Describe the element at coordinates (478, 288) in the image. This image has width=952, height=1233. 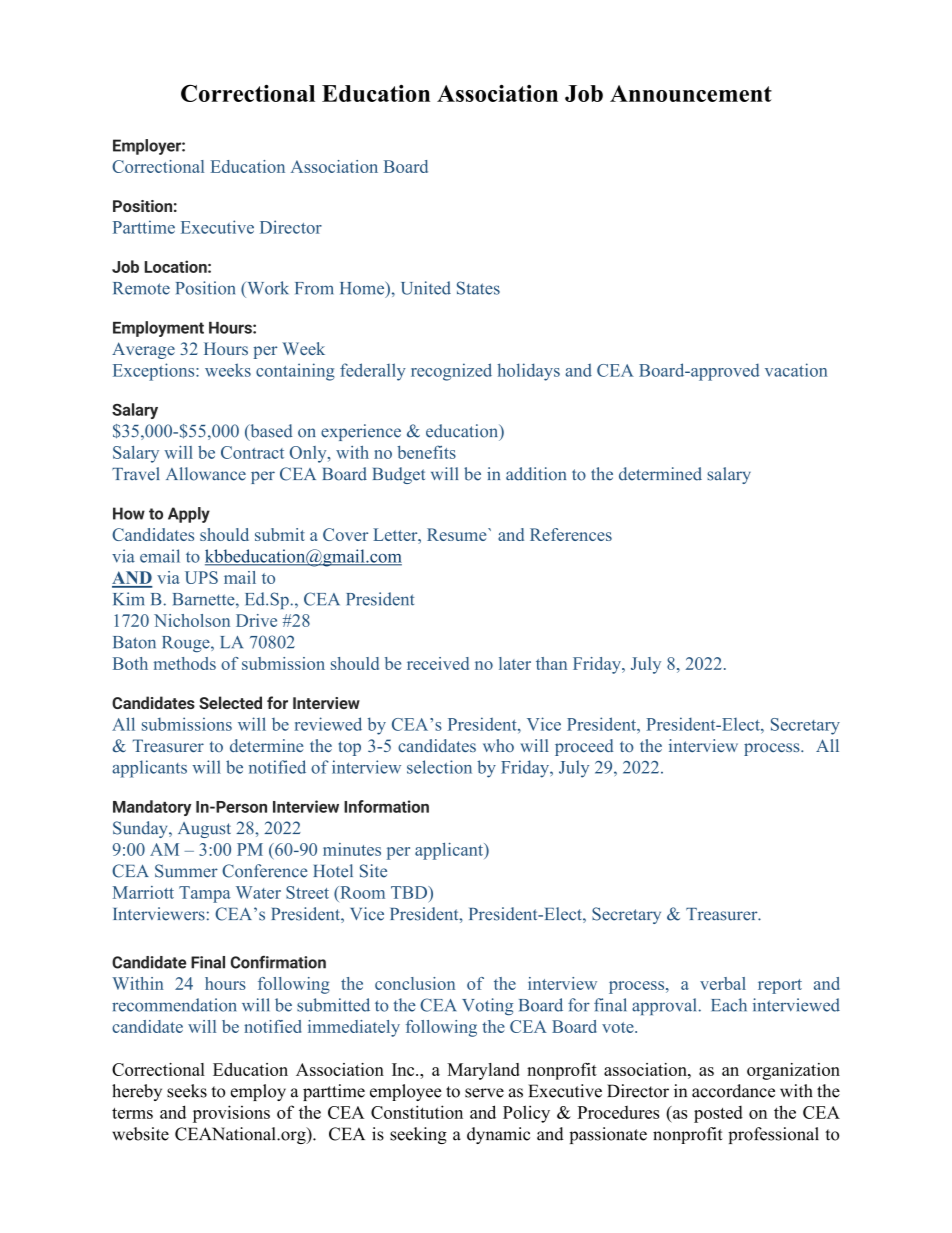
I see `States` at that location.
